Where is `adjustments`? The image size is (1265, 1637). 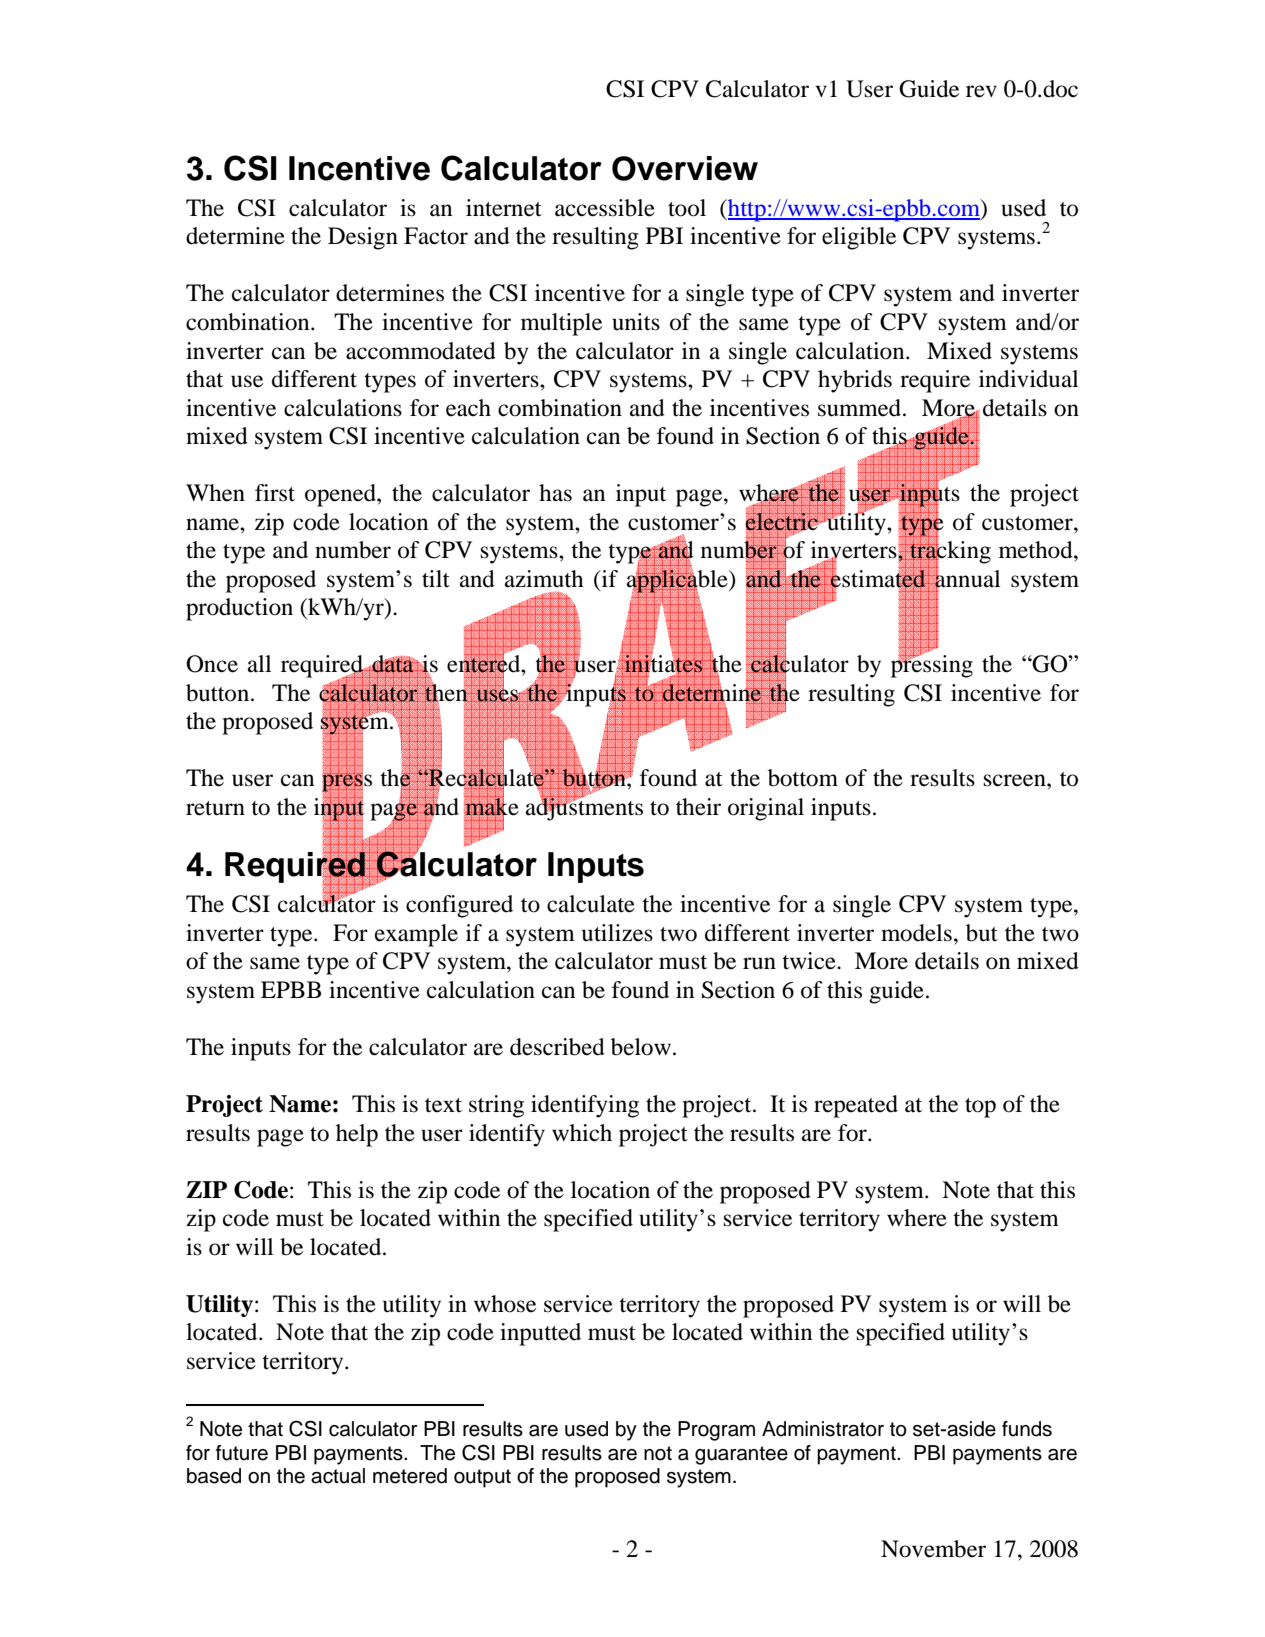 adjustments is located at coordinates (584, 808).
